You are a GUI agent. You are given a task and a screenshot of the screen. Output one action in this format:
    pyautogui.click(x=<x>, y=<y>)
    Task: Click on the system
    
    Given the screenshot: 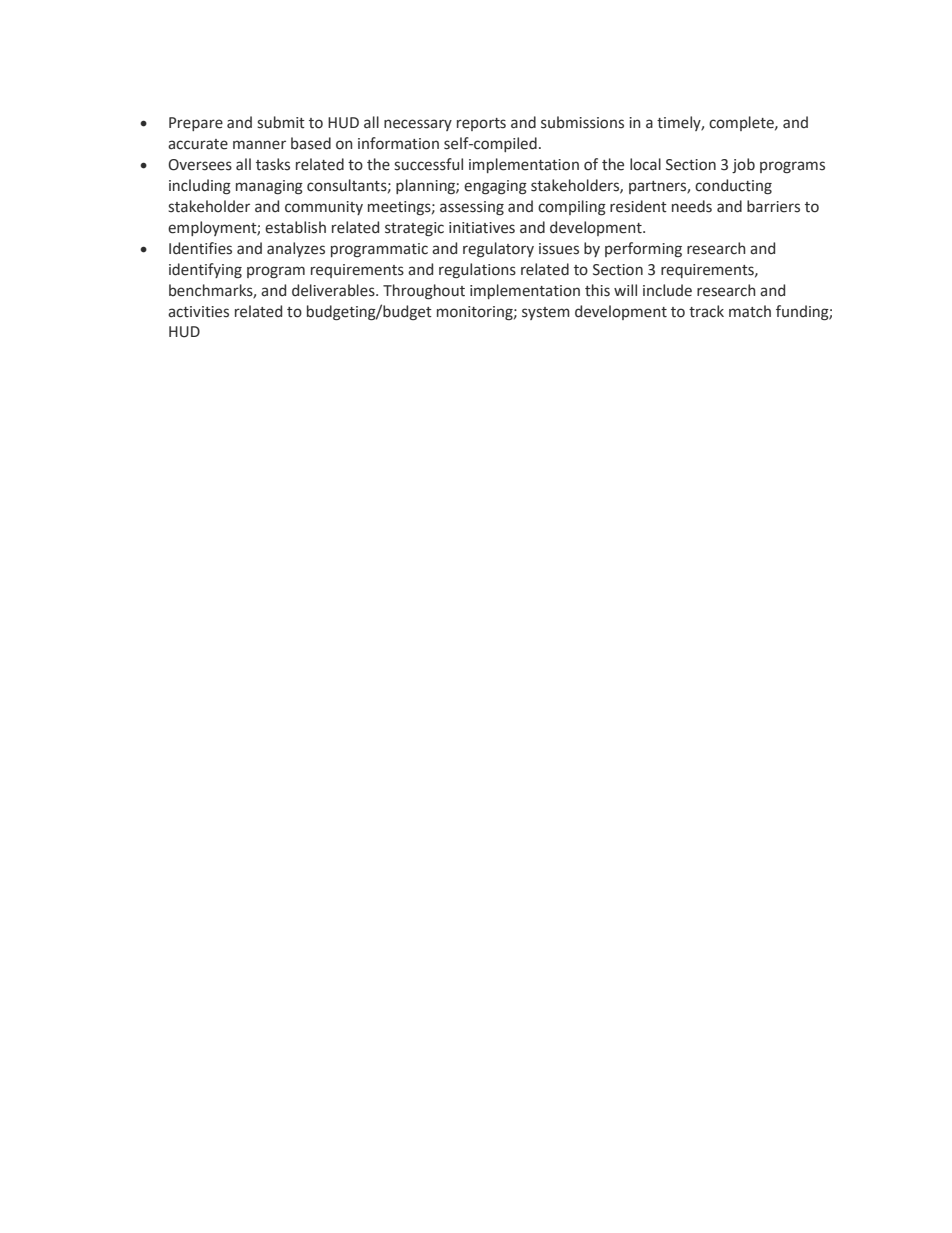 What is the action you would take?
    pyautogui.click(x=546, y=313)
